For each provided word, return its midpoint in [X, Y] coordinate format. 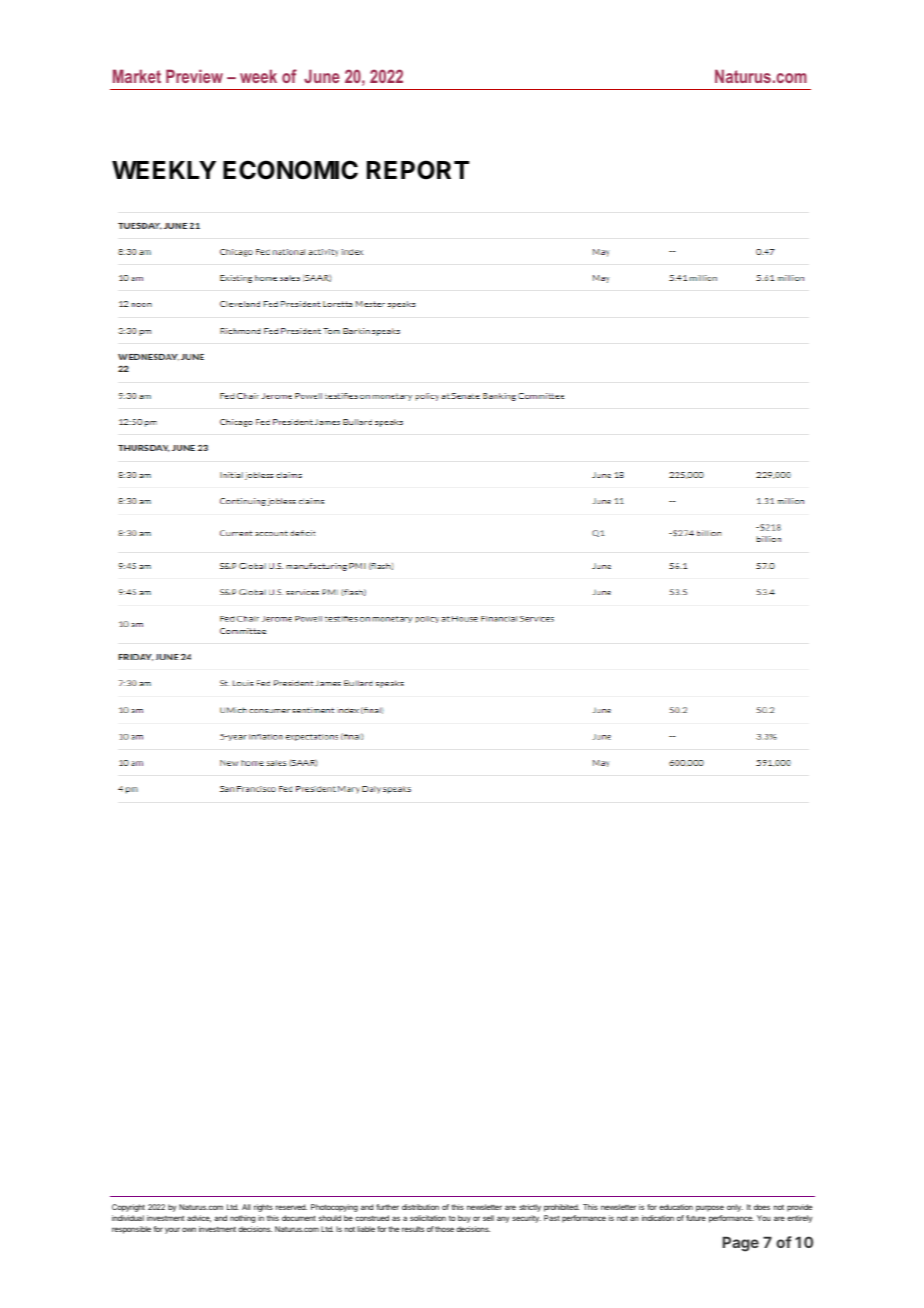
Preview [194, 76]
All [246, 1207]
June [322, 76]
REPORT [418, 170]
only [735, 1208]
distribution [420, 1207]
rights [263, 1208]
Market [137, 76]
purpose [710, 1208]
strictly [530, 1208]
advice [199, 1219]
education [676, 1207]
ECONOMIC [290, 170]
